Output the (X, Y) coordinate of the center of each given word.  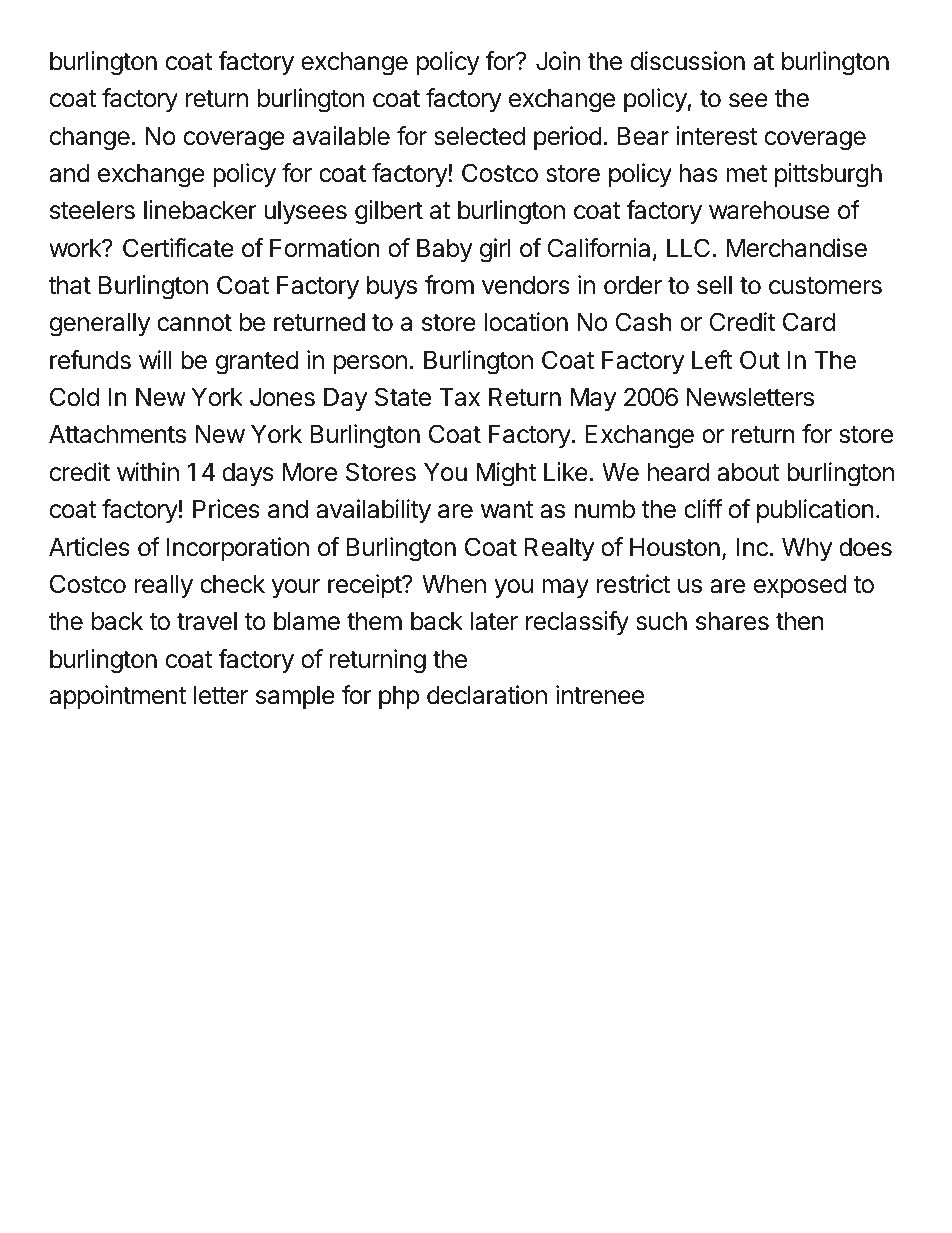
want (507, 510)
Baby (445, 250)
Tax (459, 397)
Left (712, 360)
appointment (117, 697)
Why (807, 549)
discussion (688, 61)
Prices (226, 509)
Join (558, 61)
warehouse (769, 210)
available (341, 136)
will (155, 359)
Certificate (178, 248)
